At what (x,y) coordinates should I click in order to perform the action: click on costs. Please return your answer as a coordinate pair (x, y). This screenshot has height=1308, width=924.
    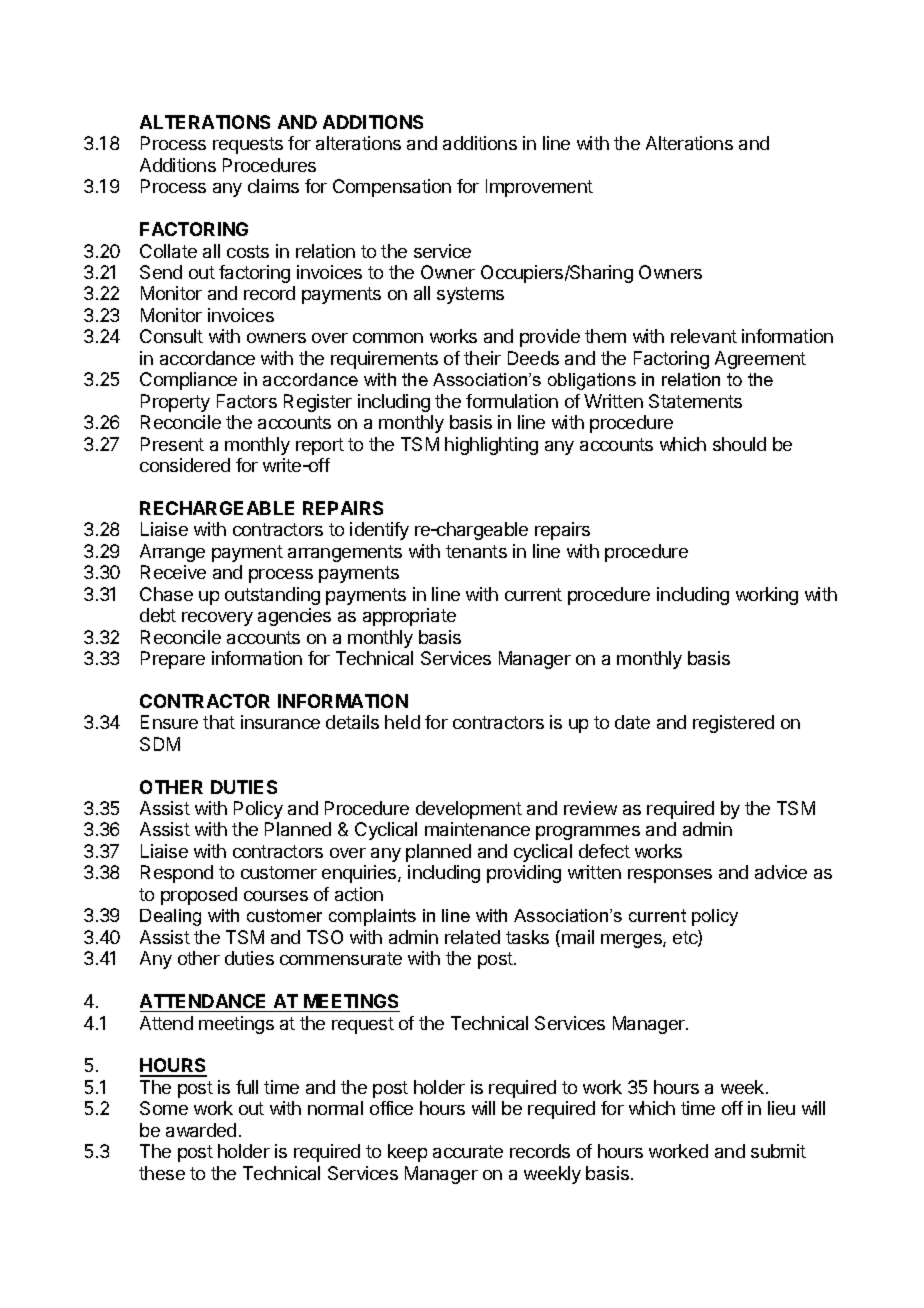
    Looking at the image, I should click on (248, 251).
